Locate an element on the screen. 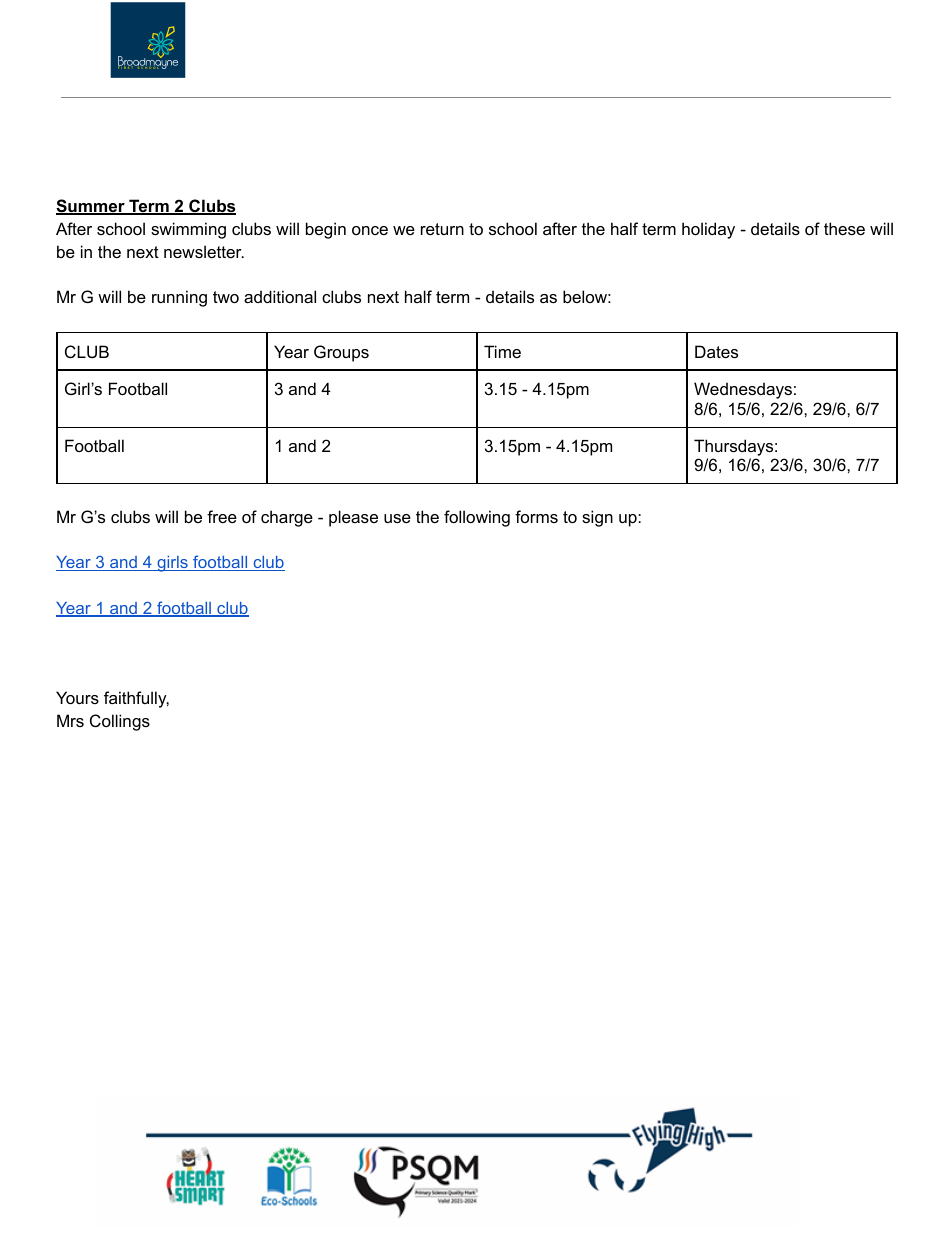  return is located at coordinates (442, 229).
